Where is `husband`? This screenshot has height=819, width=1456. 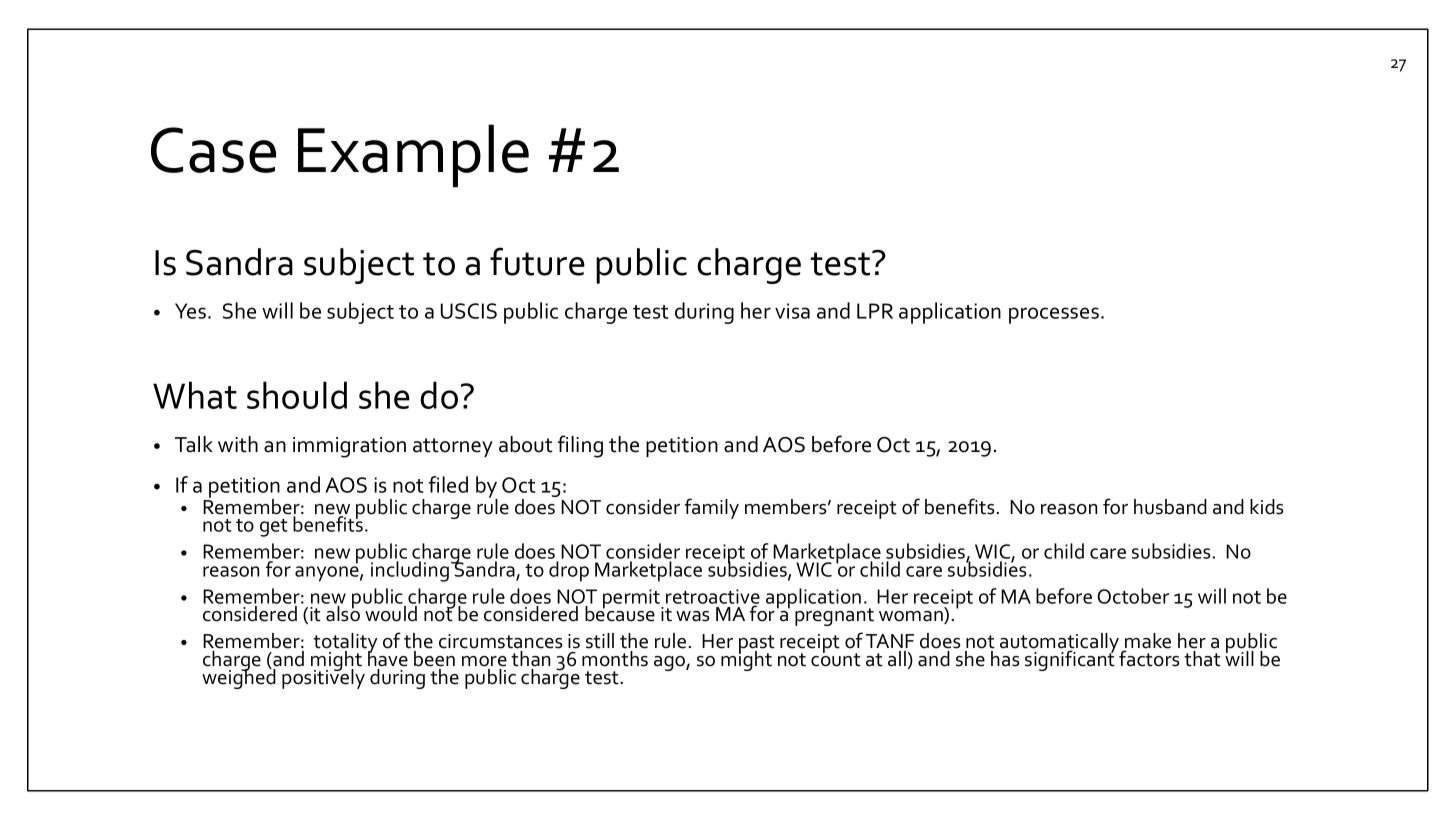 husband is located at coordinates (1170, 507).
